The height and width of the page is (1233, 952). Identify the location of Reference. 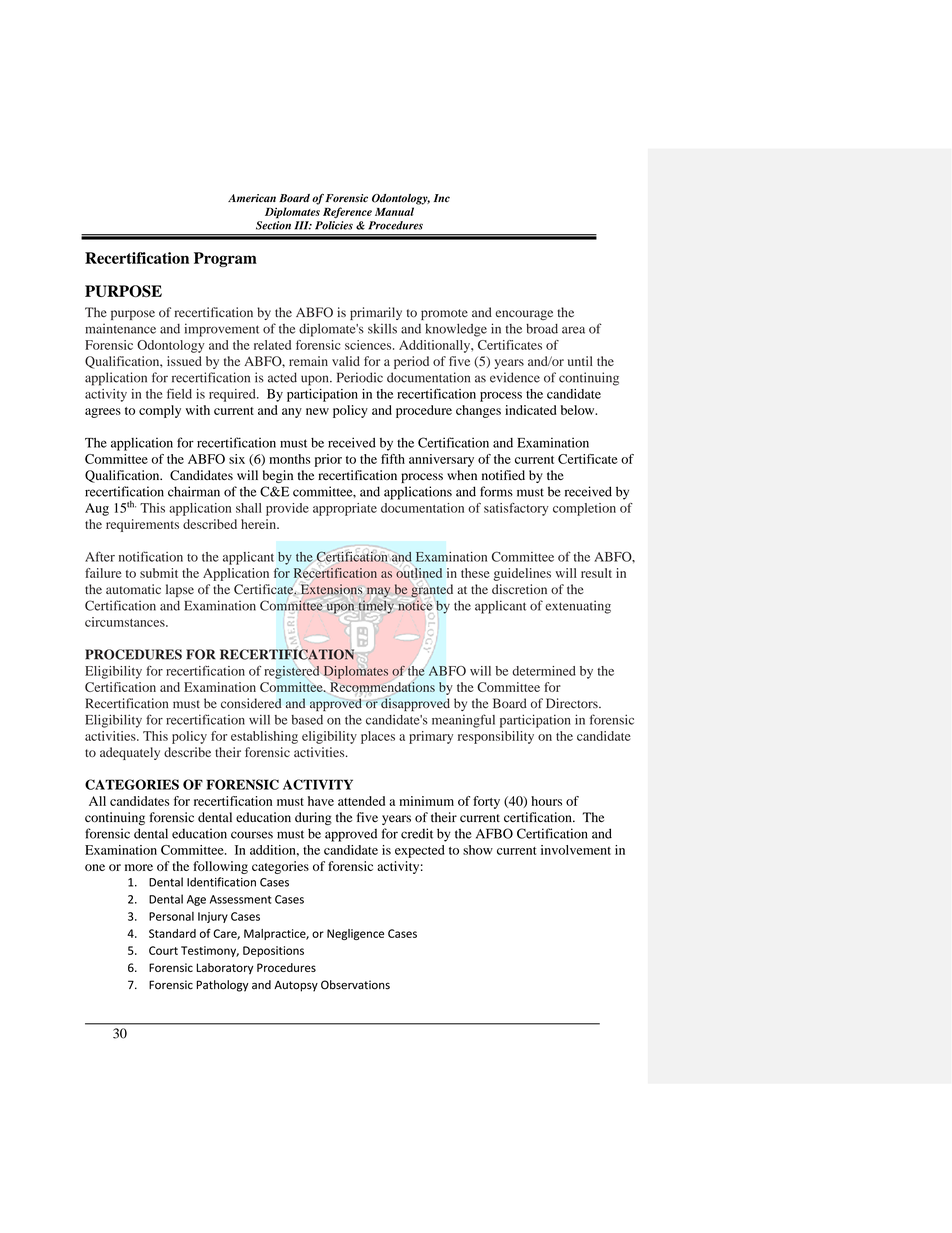
(347, 212).
